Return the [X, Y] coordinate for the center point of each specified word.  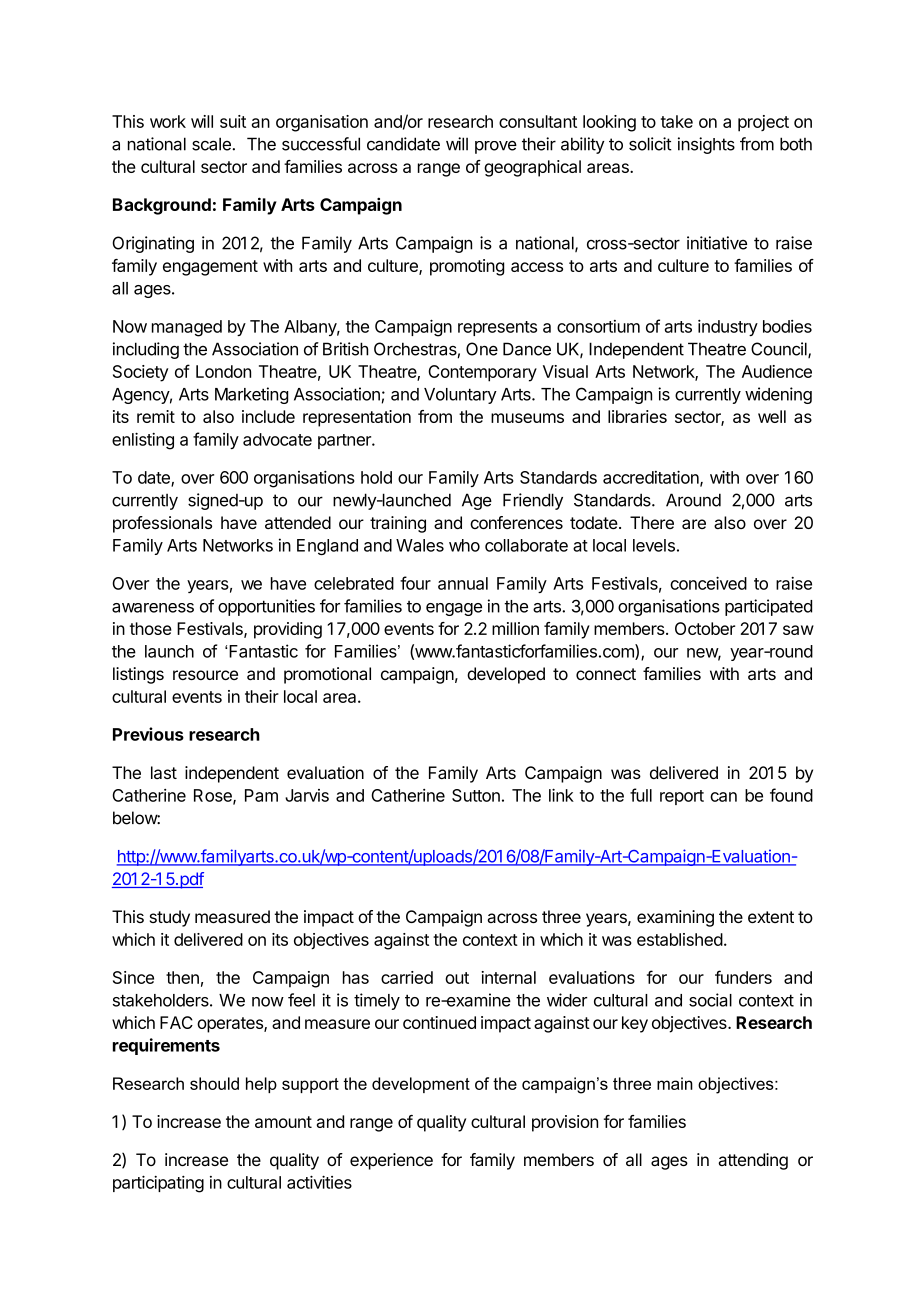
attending [753, 1161]
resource [205, 675]
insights [706, 145]
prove [496, 147]
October [705, 628]
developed [506, 675]
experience [391, 1161]
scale [212, 144]
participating [158, 1184]
